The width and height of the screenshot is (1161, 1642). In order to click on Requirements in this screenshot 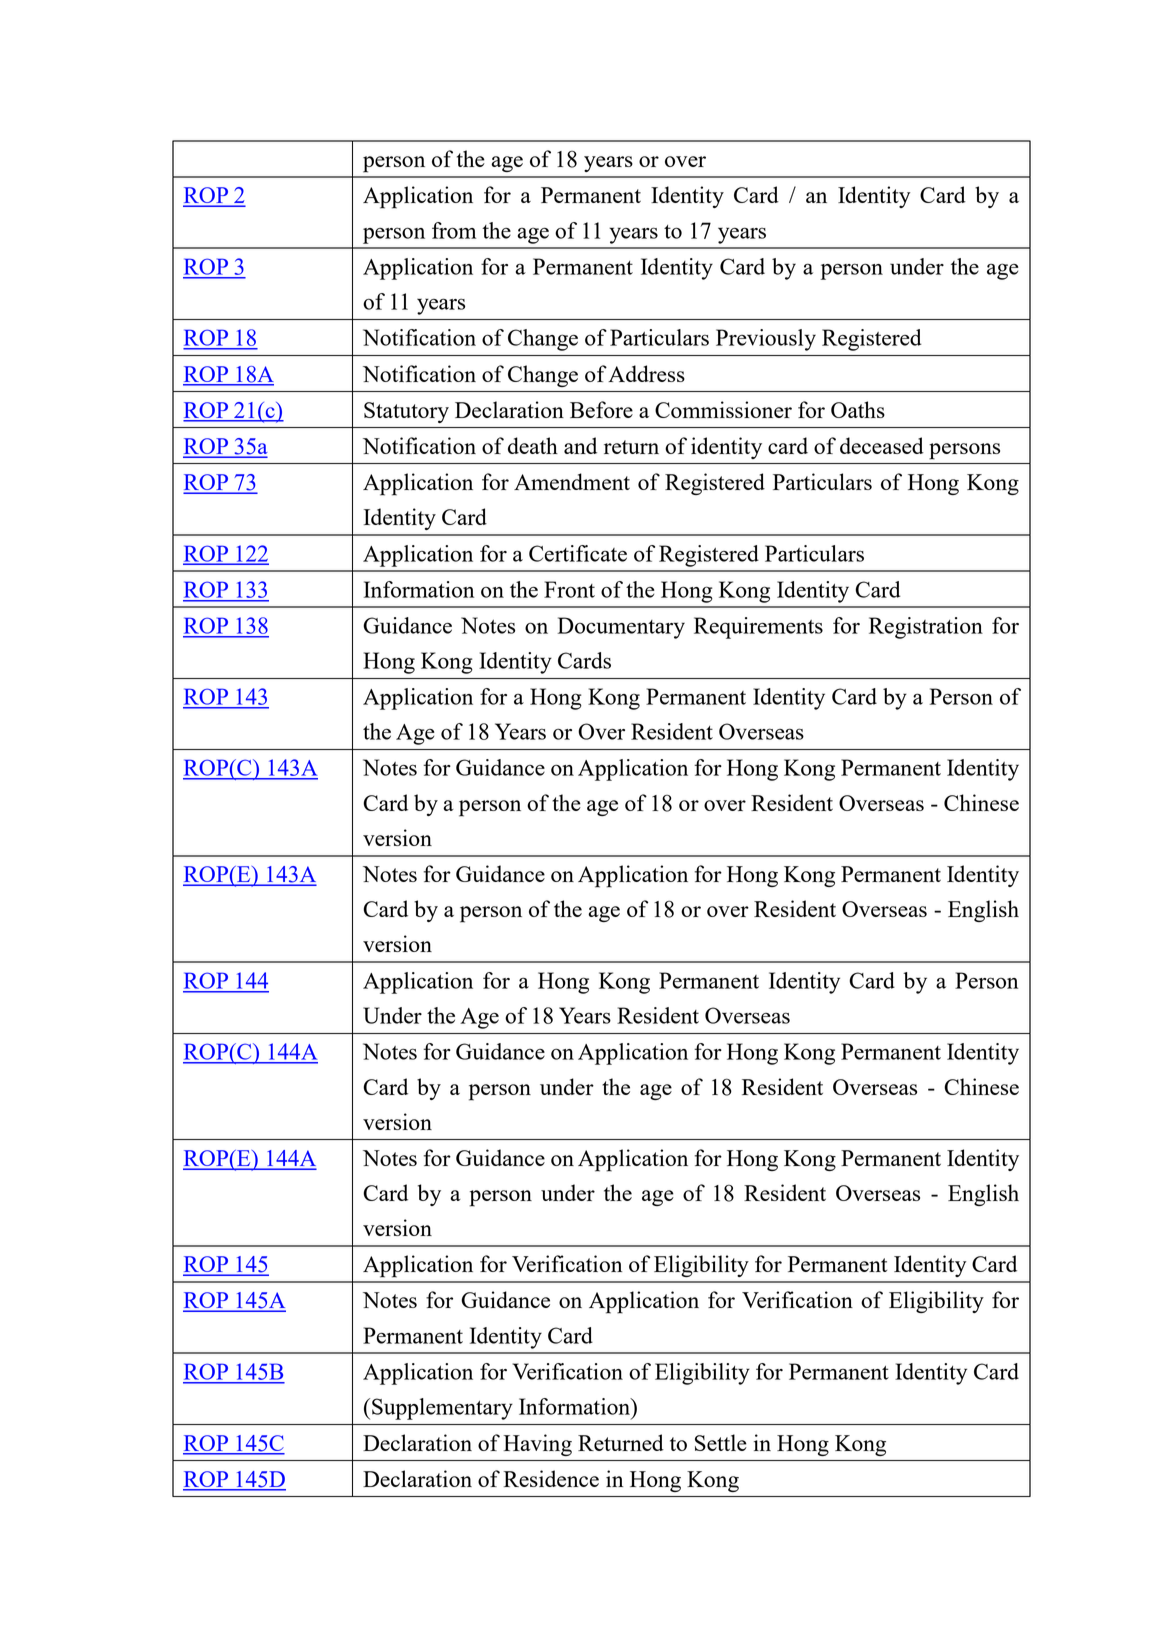, I will do `click(758, 628)`.
